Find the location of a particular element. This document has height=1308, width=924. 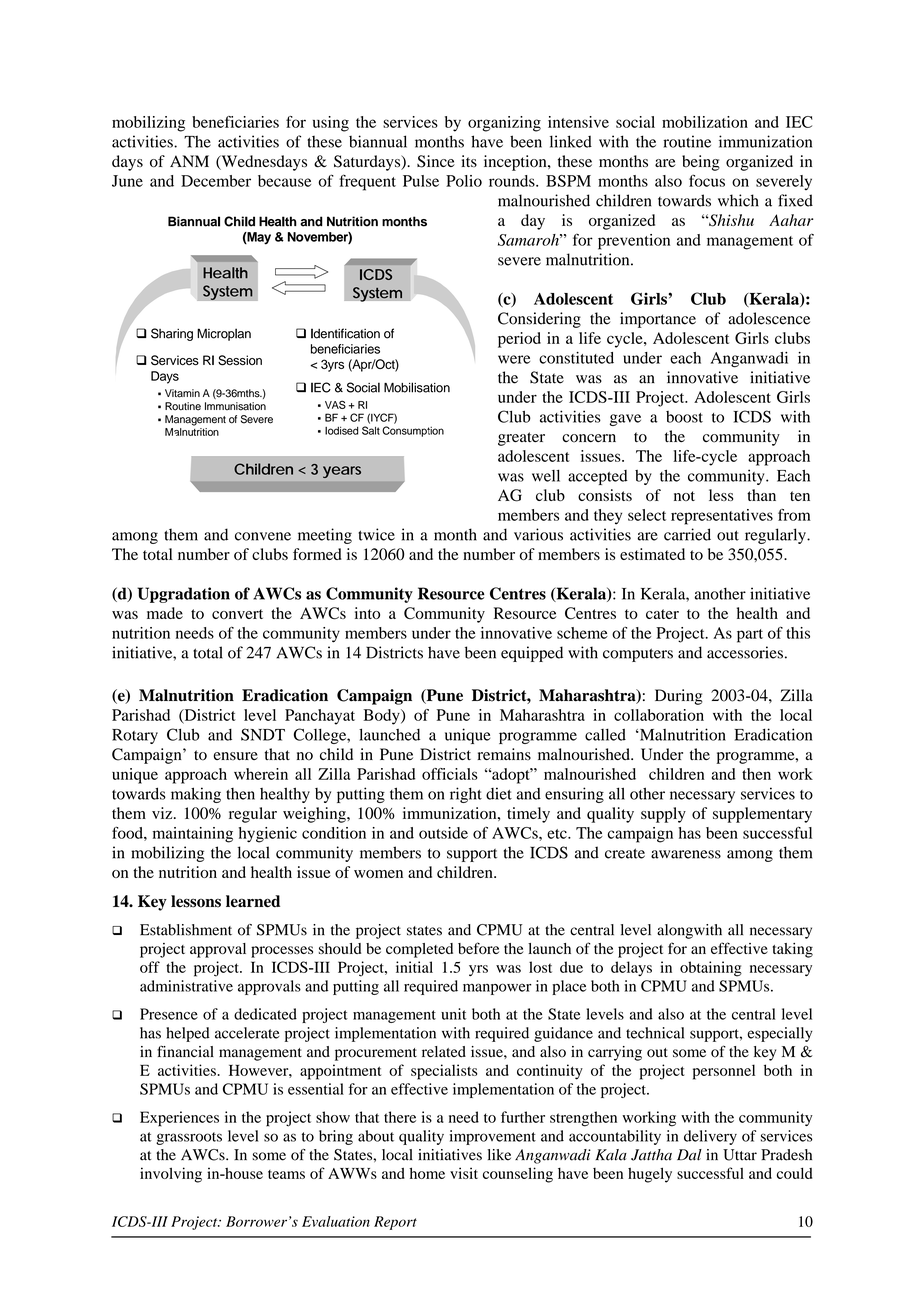

December is located at coordinates (216, 181).
